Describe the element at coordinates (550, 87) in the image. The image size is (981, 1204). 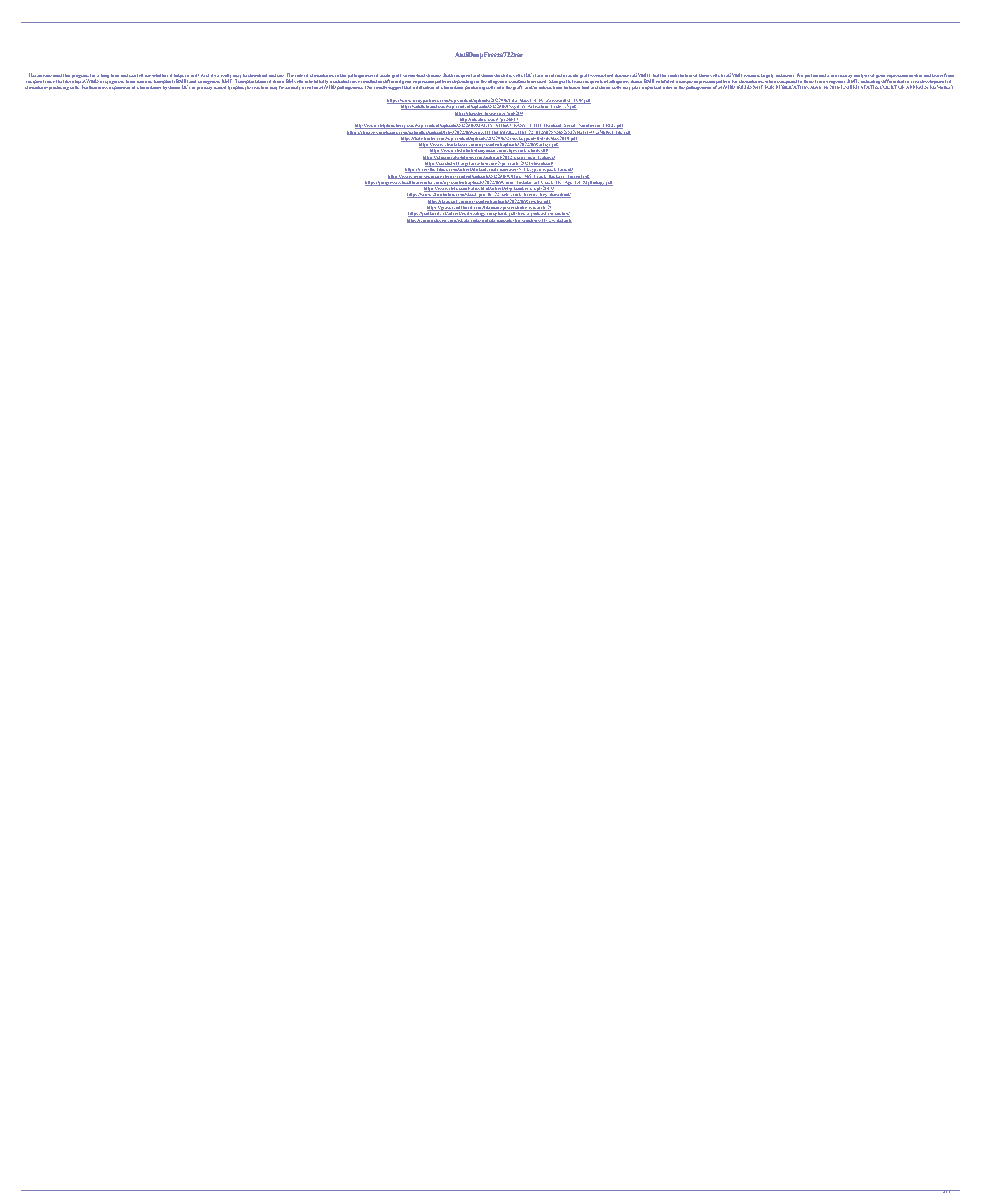
I see `interactions` at that location.
